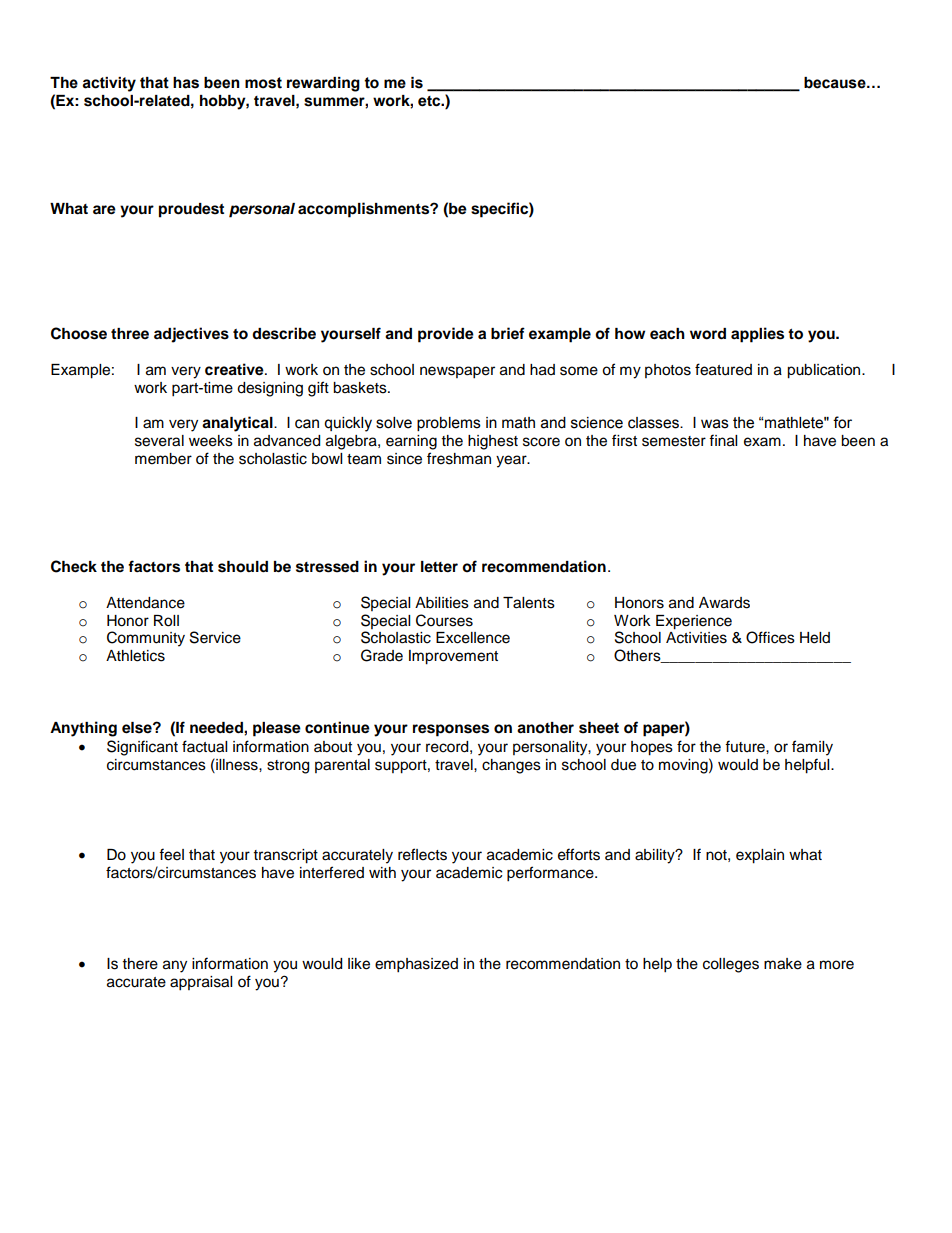  What do you see at coordinates (140, 964) in the document?
I see `there` at bounding box center [140, 964].
